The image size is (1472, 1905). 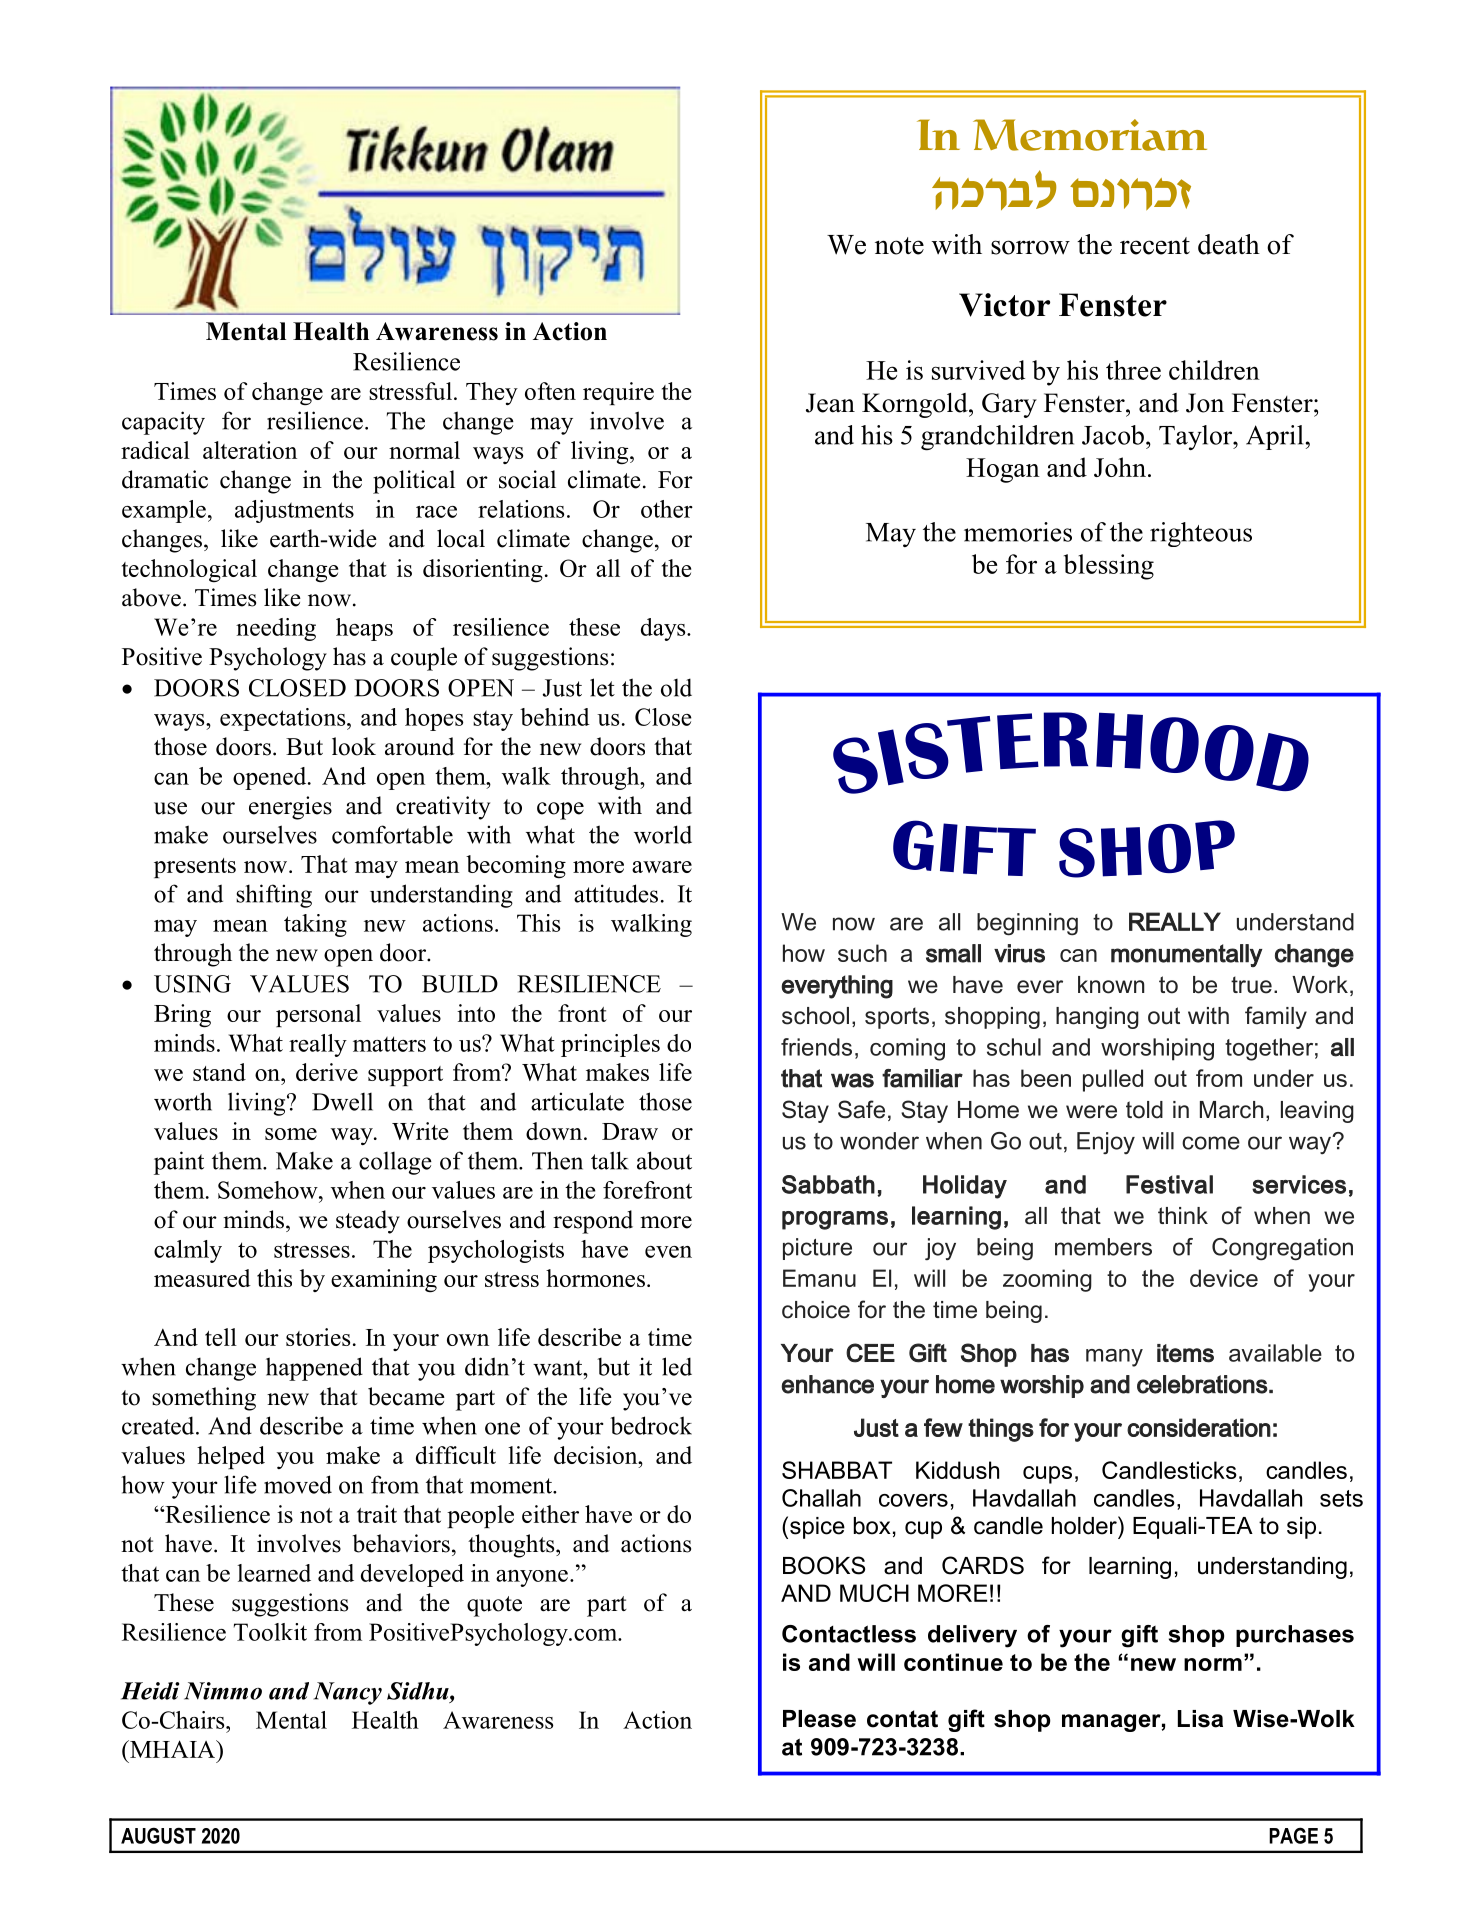 What do you see at coordinates (816, 1047) in the screenshot?
I see `friends` at bounding box center [816, 1047].
